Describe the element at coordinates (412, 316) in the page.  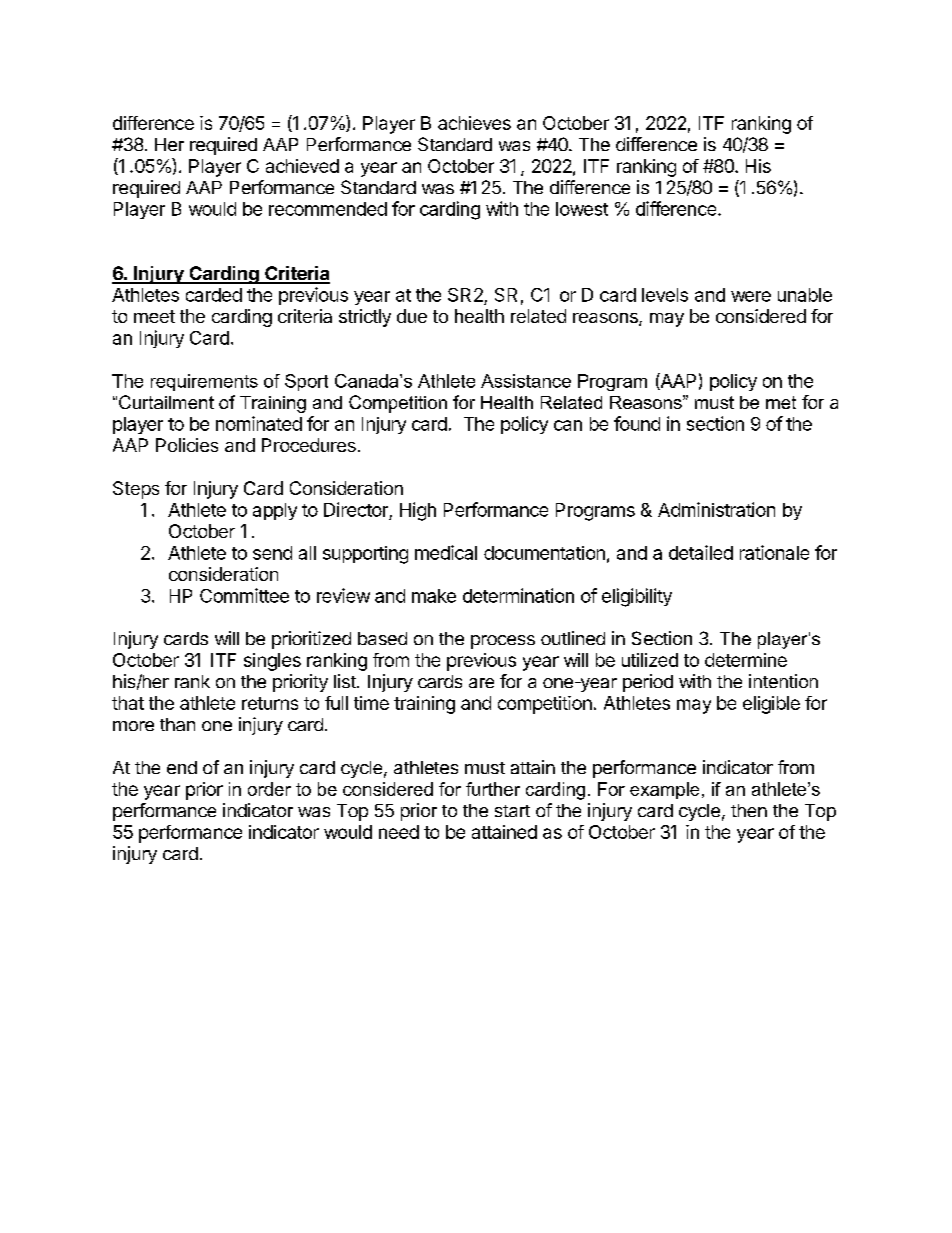
I see `due` at that location.
